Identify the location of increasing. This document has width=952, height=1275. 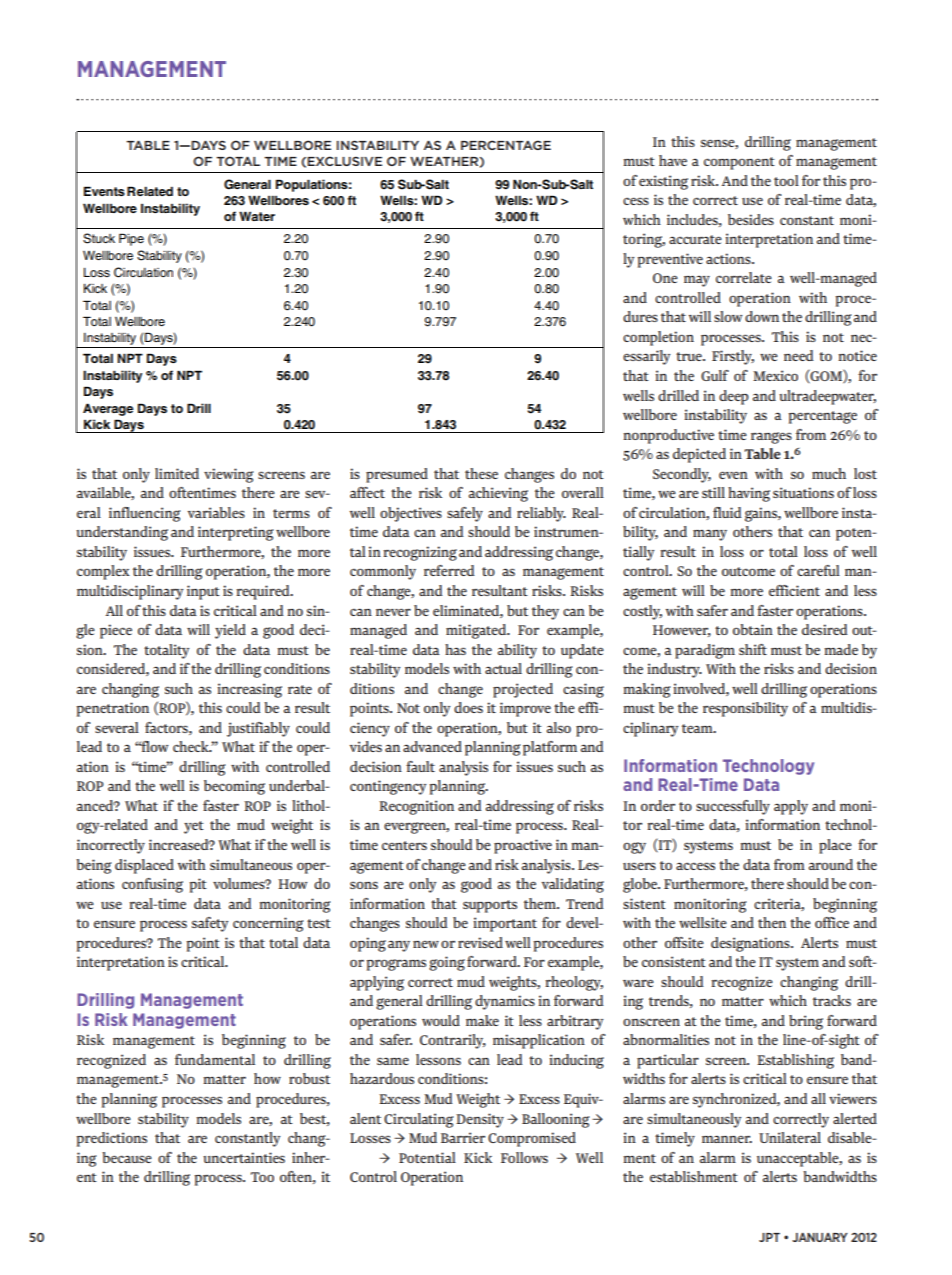
(249, 690).
